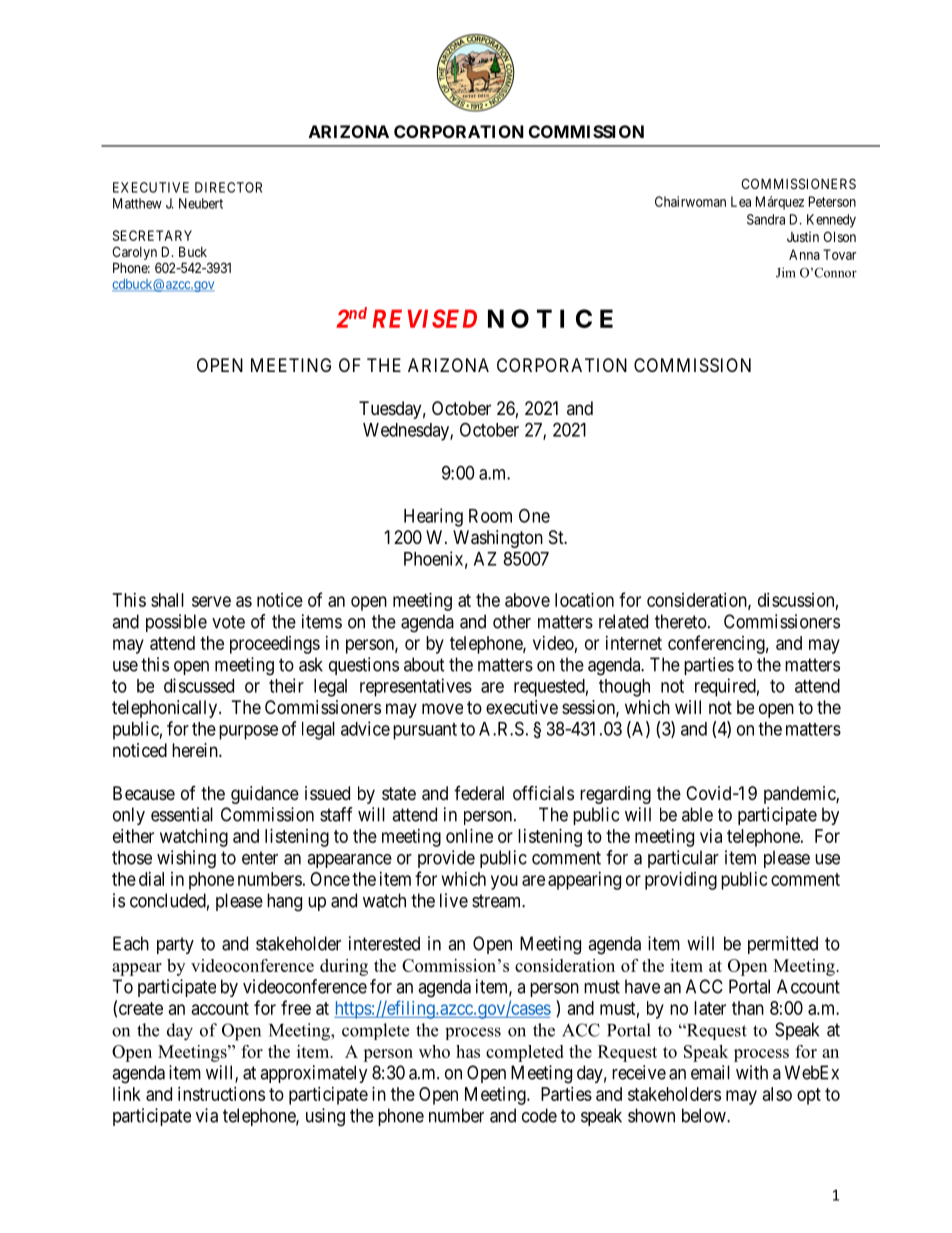 Image resolution: width=952 pixels, height=1233 pixels. Describe the element at coordinates (186, 859) in the page. I see `wishing` at that location.
